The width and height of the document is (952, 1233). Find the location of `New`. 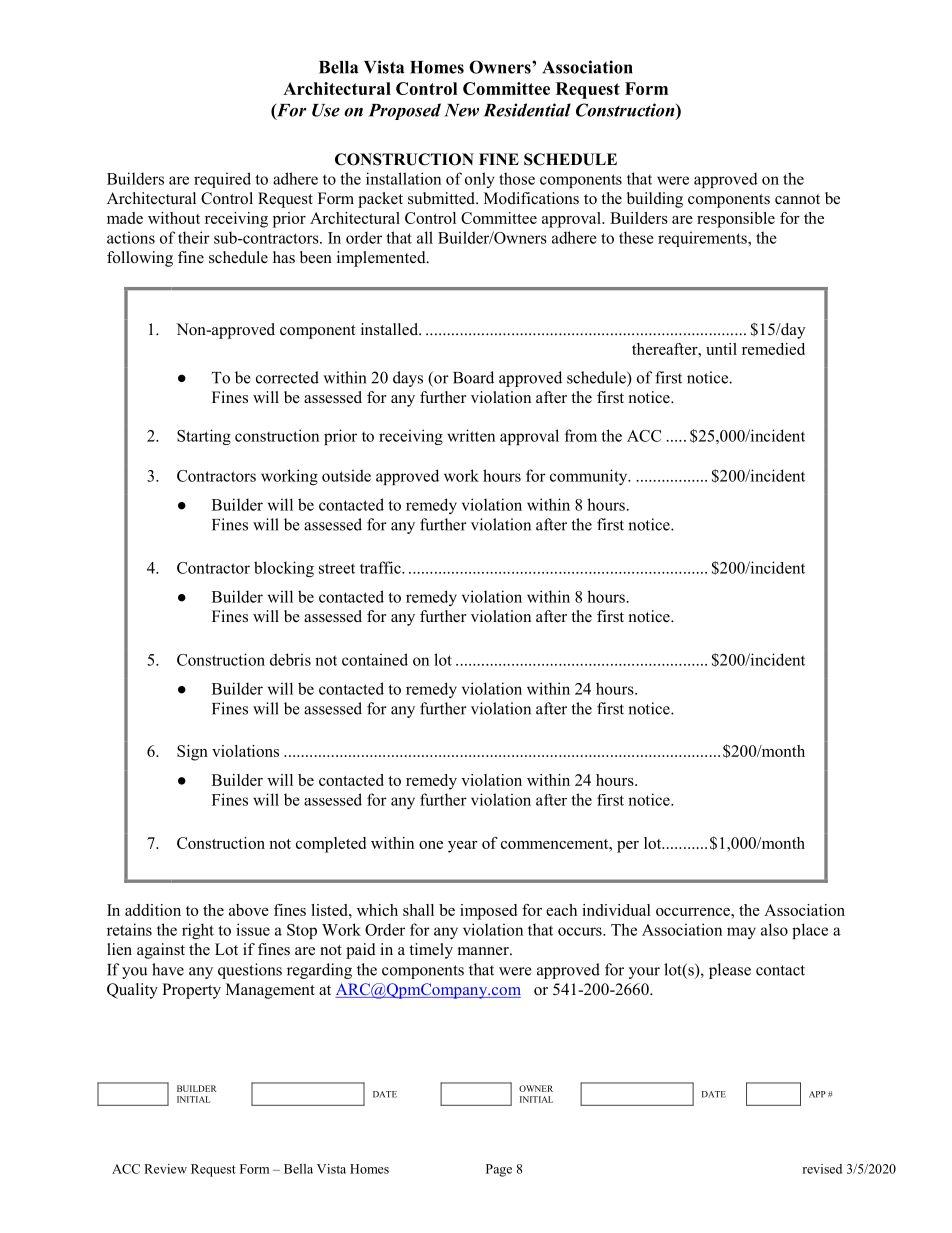

New is located at coordinates (461, 110).
